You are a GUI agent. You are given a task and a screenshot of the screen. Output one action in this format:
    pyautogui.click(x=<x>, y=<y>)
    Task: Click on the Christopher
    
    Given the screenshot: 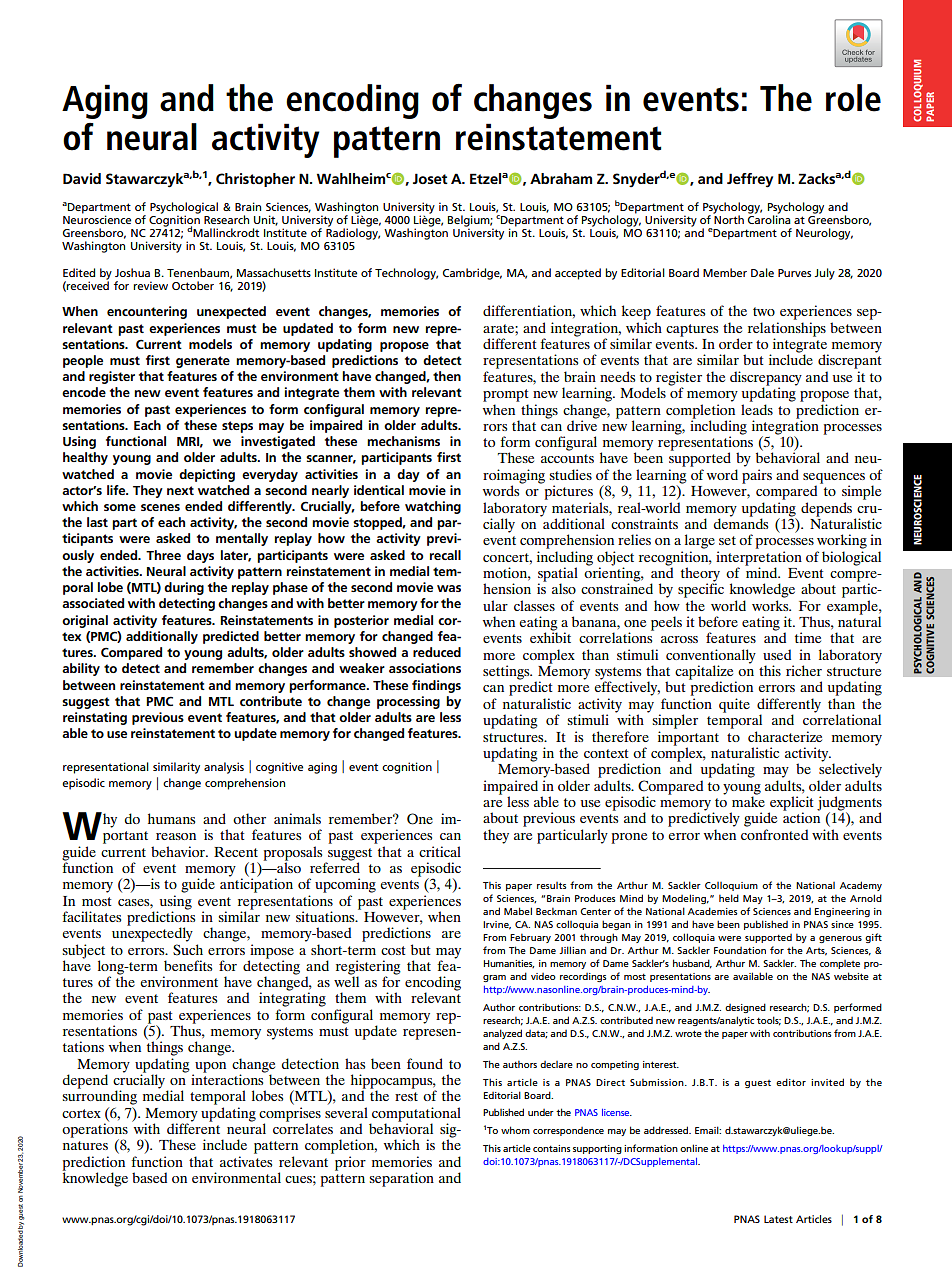 What is the action you would take?
    pyautogui.click(x=255, y=180)
